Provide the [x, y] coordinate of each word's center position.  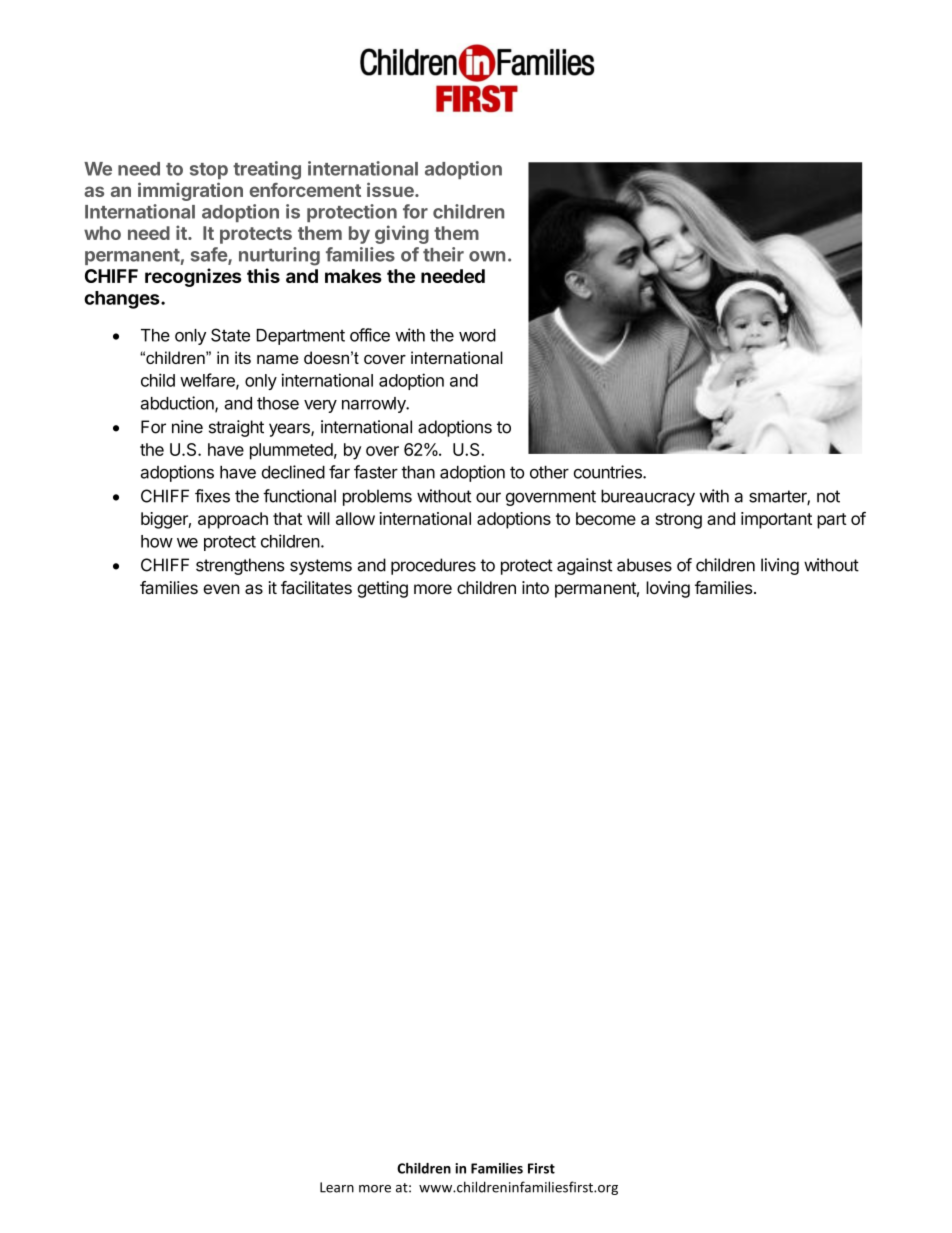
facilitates [316, 588]
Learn [337, 1187]
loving [668, 589]
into [535, 587]
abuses [644, 565]
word [477, 335]
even [221, 589]
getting [382, 589]
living [780, 566]
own [487, 256]
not [828, 496]
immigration [190, 191]
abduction [178, 404]
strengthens [240, 566]
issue [391, 189]
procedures [433, 566]
